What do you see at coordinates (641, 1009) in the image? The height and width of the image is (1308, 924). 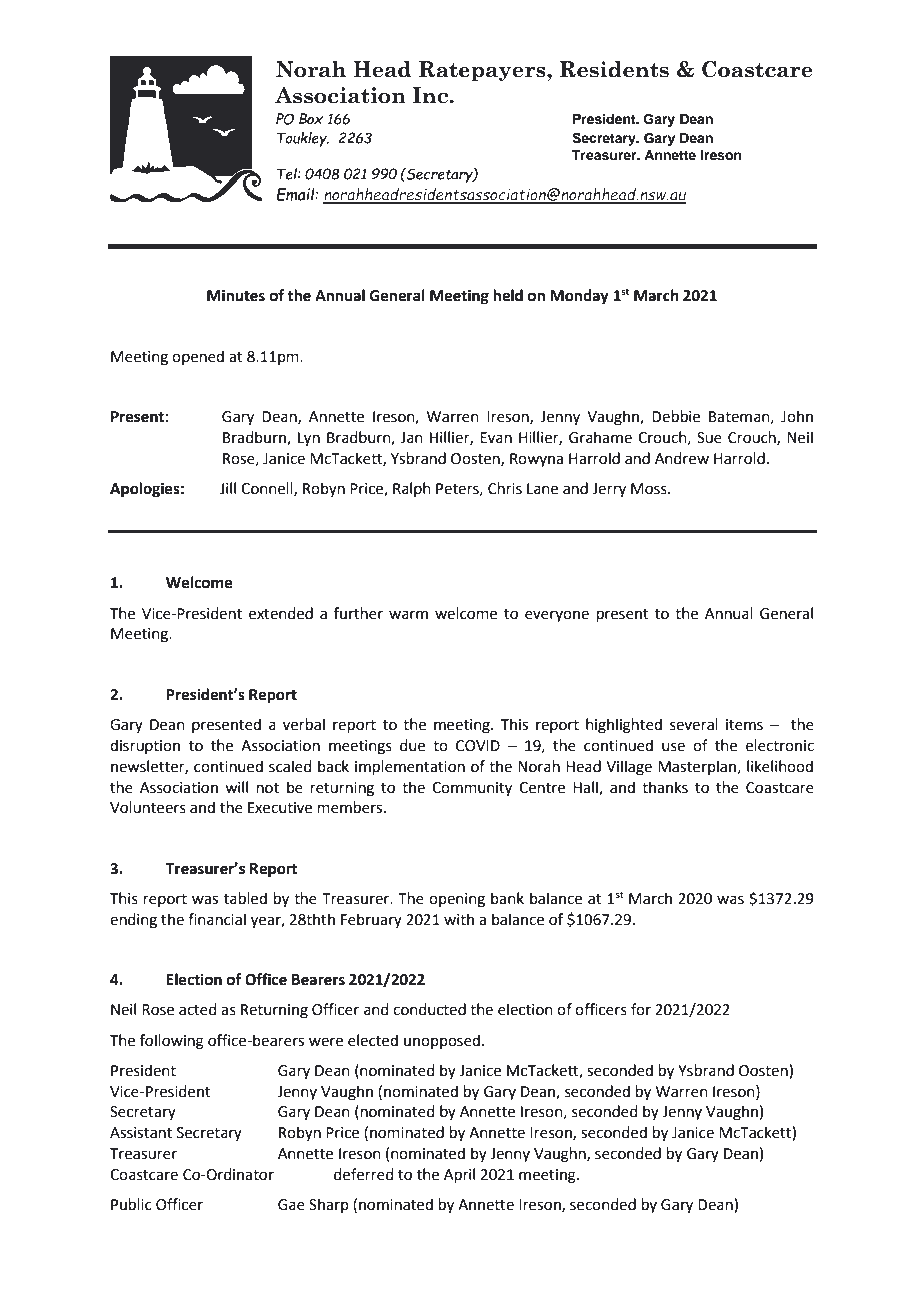 I see `for` at bounding box center [641, 1009].
